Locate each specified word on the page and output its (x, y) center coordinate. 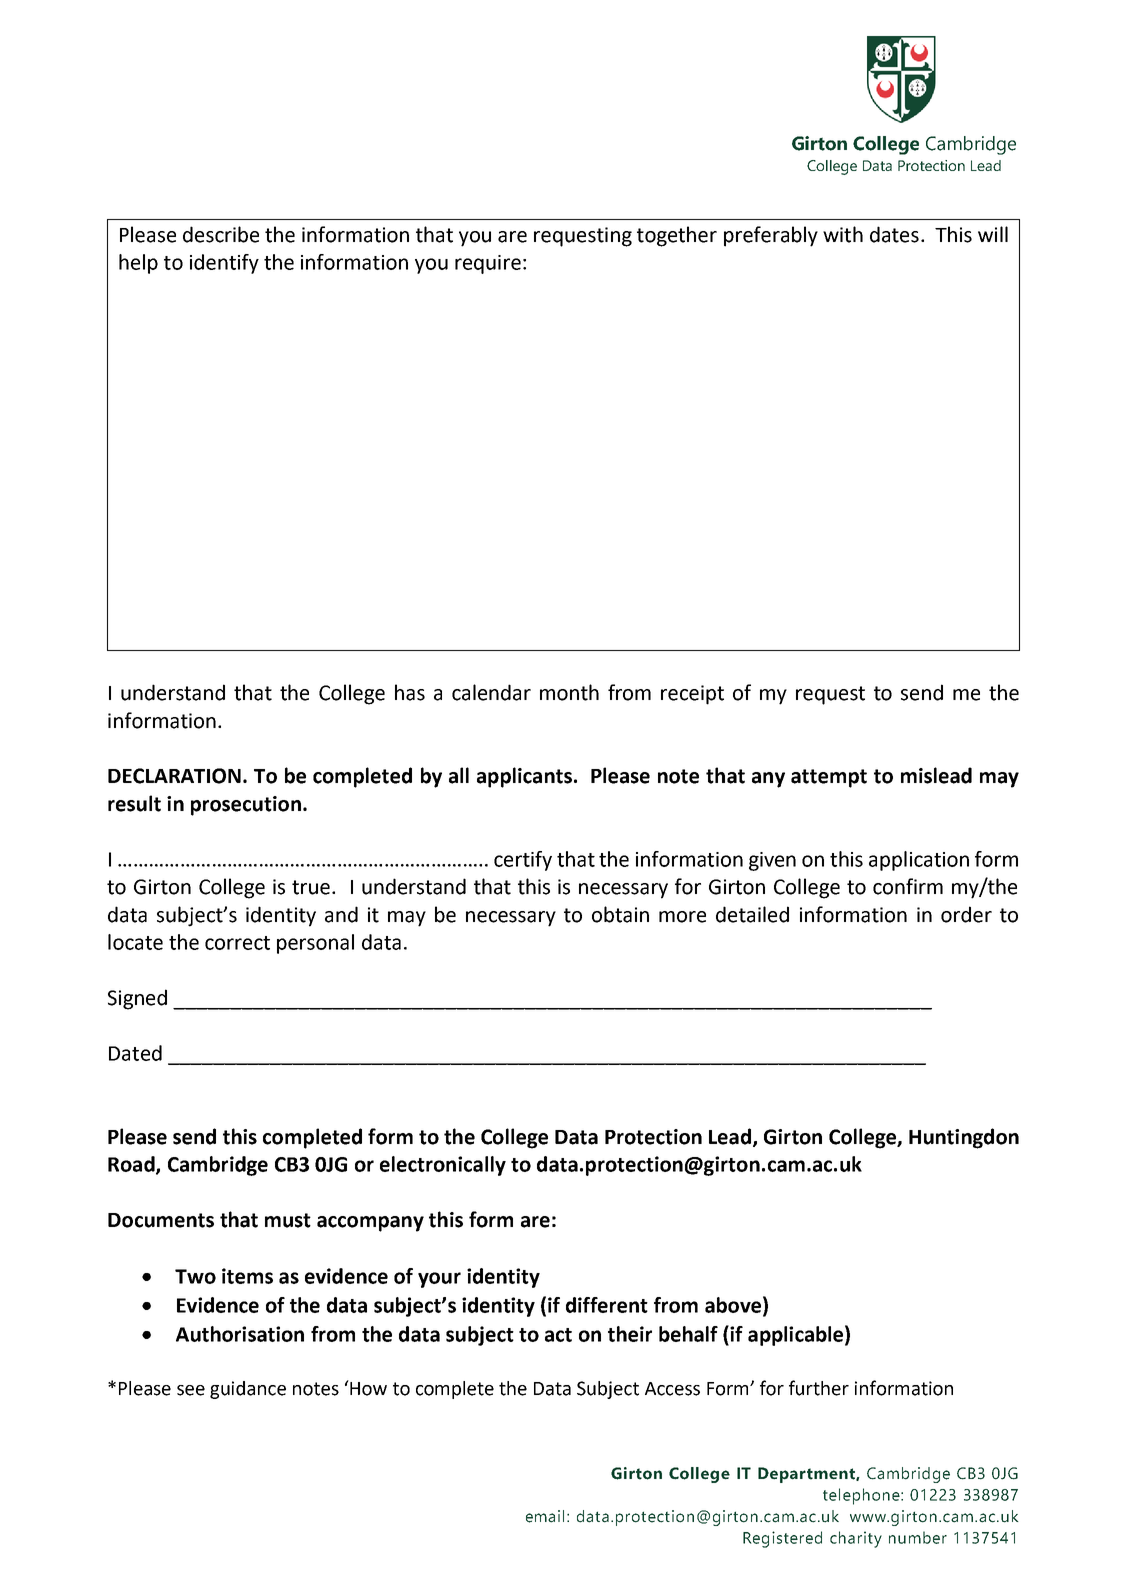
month (569, 692)
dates (894, 234)
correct (237, 943)
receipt (692, 695)
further (819, 1388)
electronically (443, 1166)
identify (224, 264)
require (488, 264)
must (288, 1220)
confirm (908, 886)
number (918, 1537)
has (410, 692)
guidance (248, 1390)
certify (523, 861)
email (545, 1516)
